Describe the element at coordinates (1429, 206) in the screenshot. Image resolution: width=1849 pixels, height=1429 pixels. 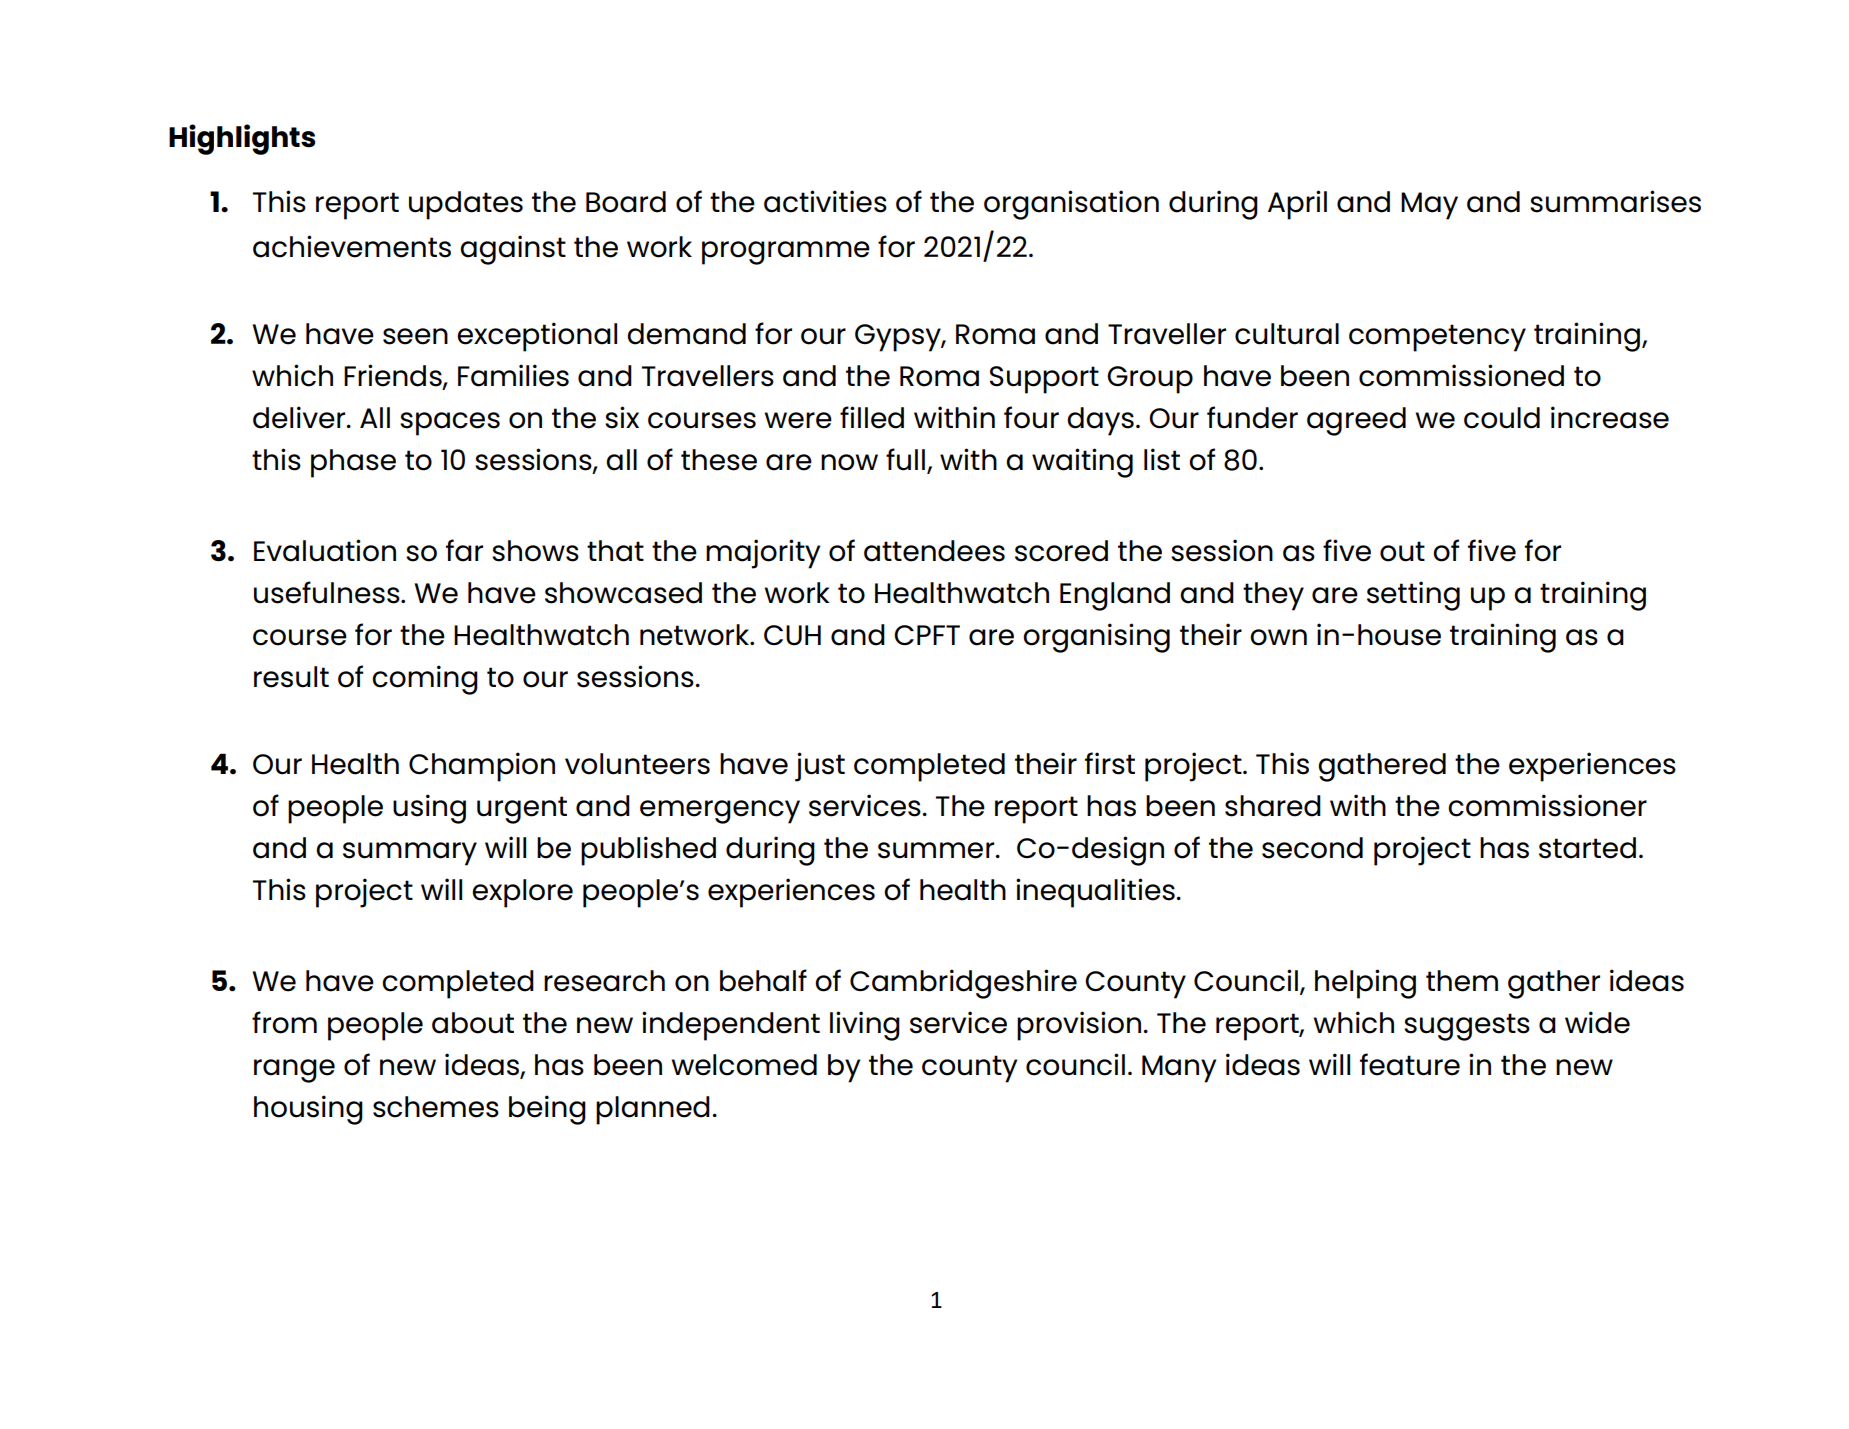
I see `May` at that location.
